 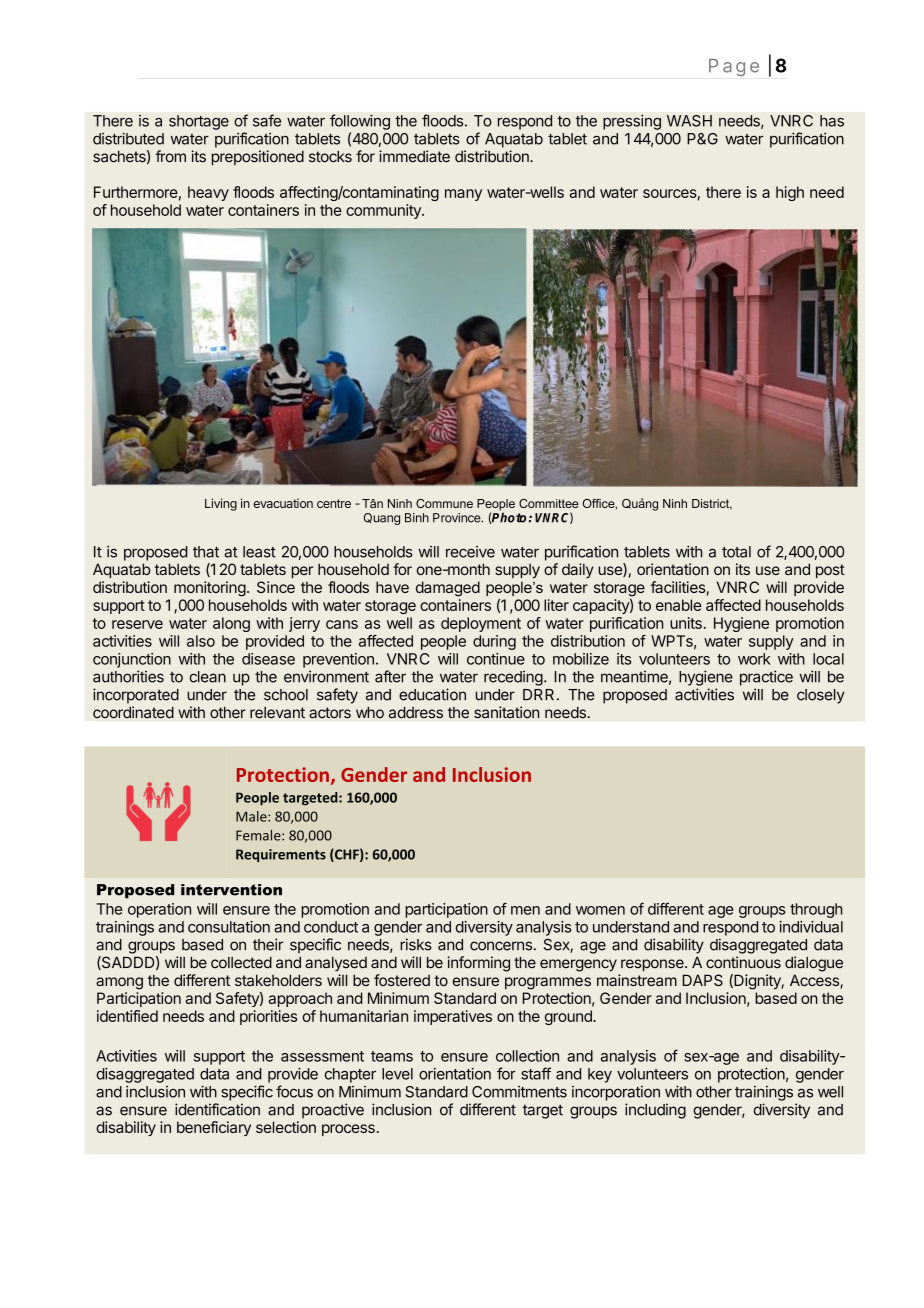 I want to click on practice, so click(x=766, y=678).
